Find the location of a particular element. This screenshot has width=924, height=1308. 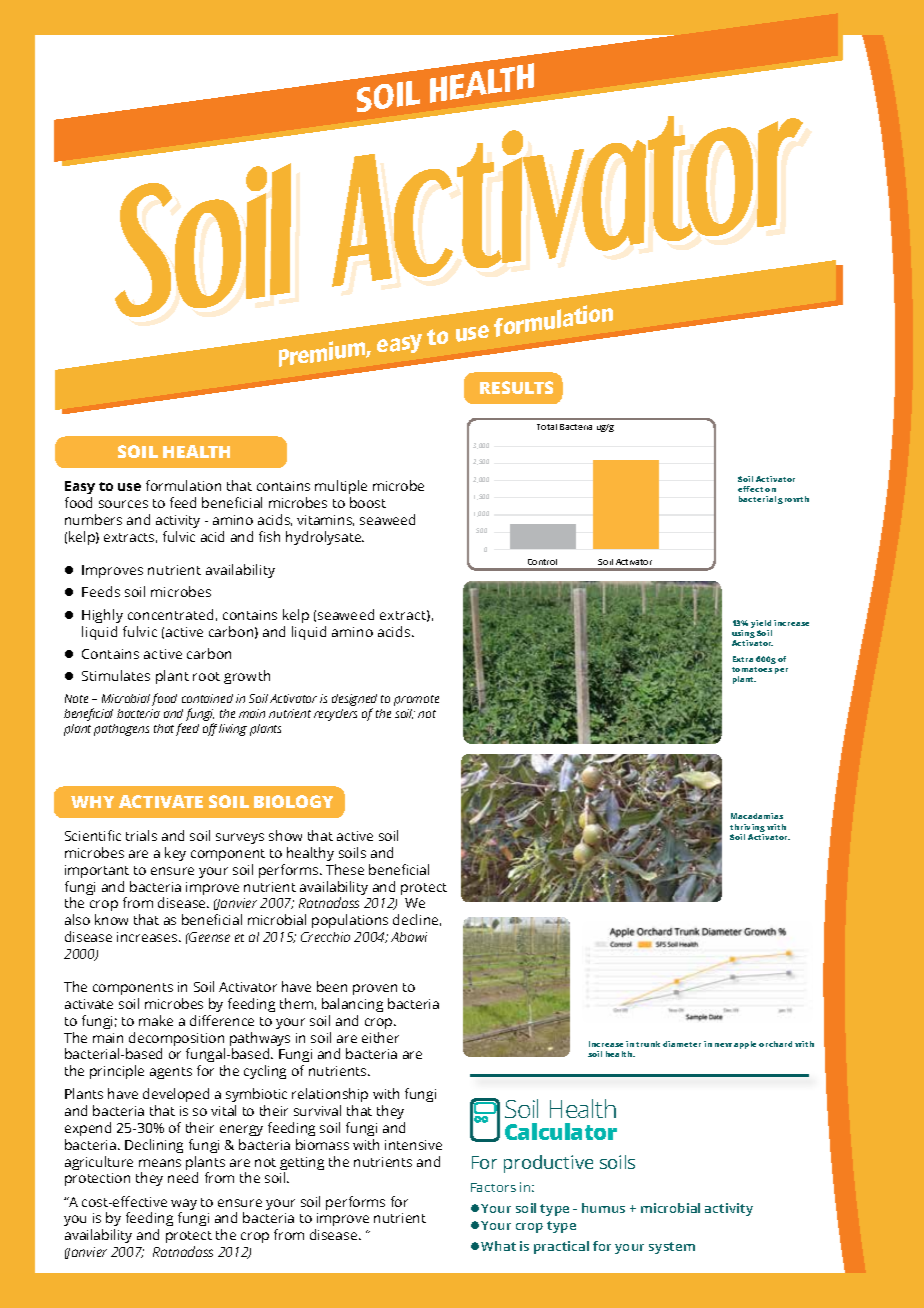

promote is located at coordinates (416, 700).
